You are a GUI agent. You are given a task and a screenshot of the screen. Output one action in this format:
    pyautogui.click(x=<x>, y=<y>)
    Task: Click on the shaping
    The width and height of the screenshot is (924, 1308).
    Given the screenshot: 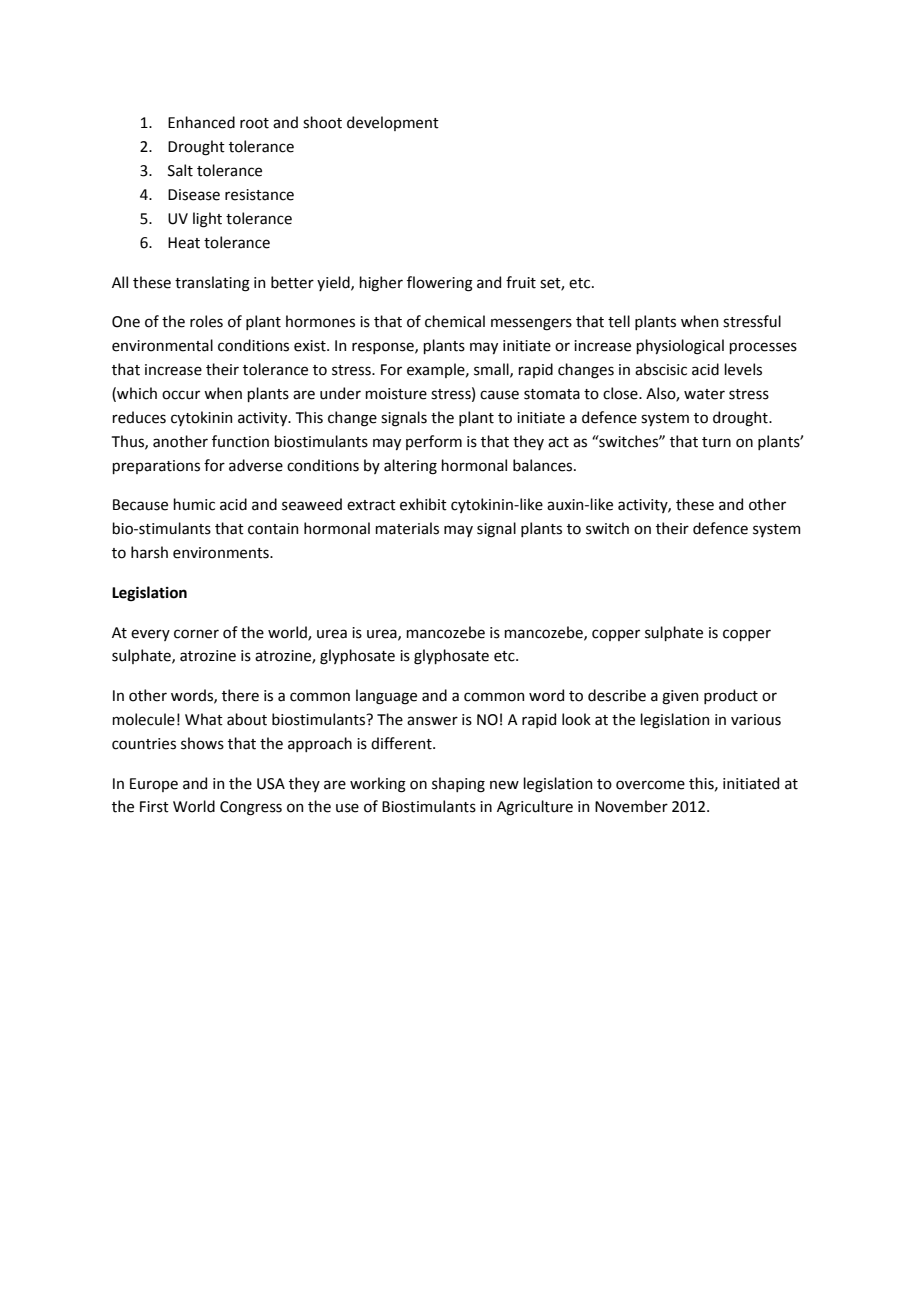 What is the action you would take?
    pyautogui.click(x=458, y=785)
